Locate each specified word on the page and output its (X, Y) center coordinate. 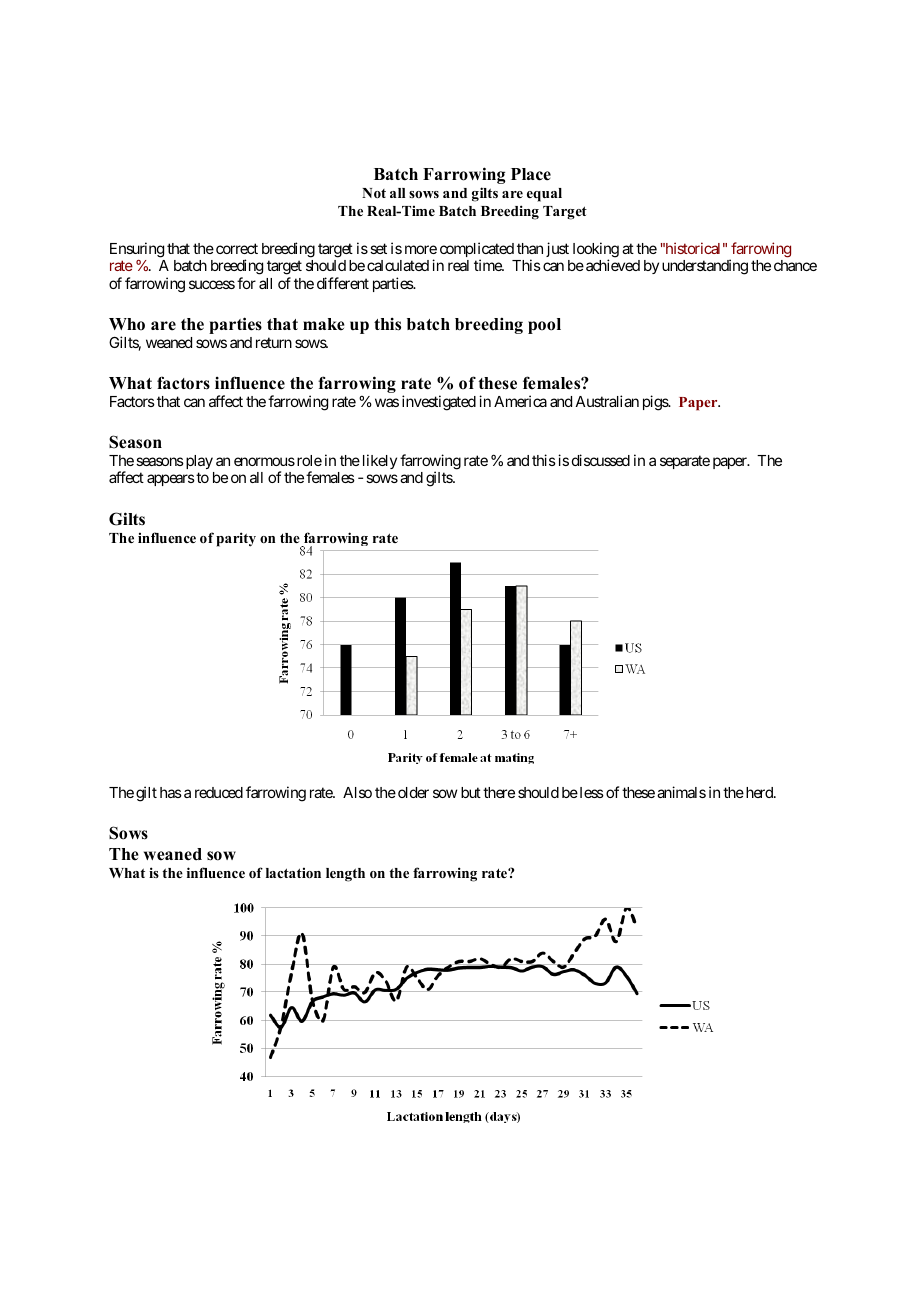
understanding (705, 267)
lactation (293, 872)
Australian (607, 401)
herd (759, 792)
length (345, 875)
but (471, 792)
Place (531, 174)
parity (236, 539)
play (198, 462)
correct (237, 248)
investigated (439, 403)
